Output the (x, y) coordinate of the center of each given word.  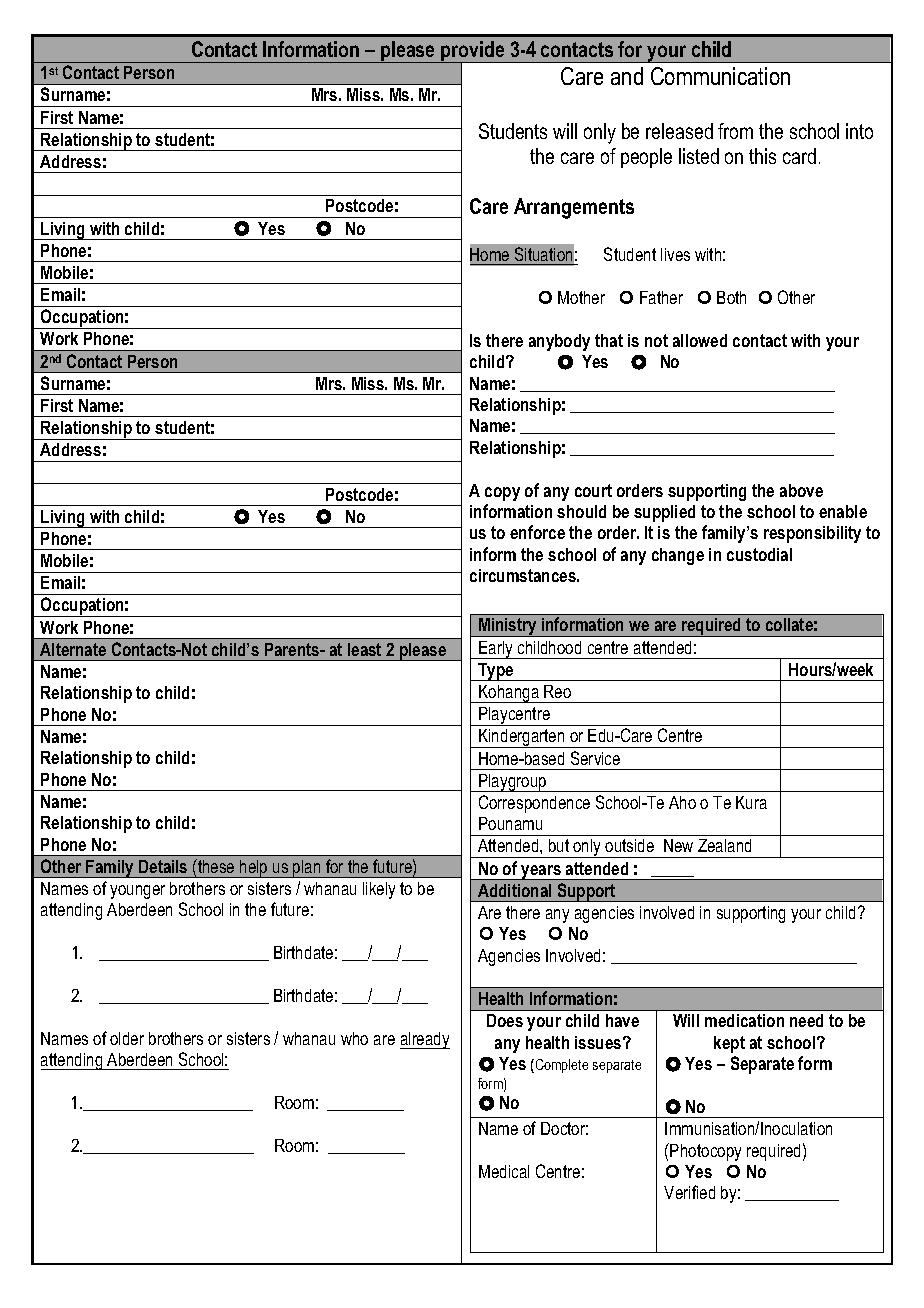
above (801, 490)
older (127, 1038)
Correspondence (534, 804)
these (215, 866)
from (735, 131)
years (541, 872)
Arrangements (574, 208)
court (593, 490)
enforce (537, 532)
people (646, 158)
